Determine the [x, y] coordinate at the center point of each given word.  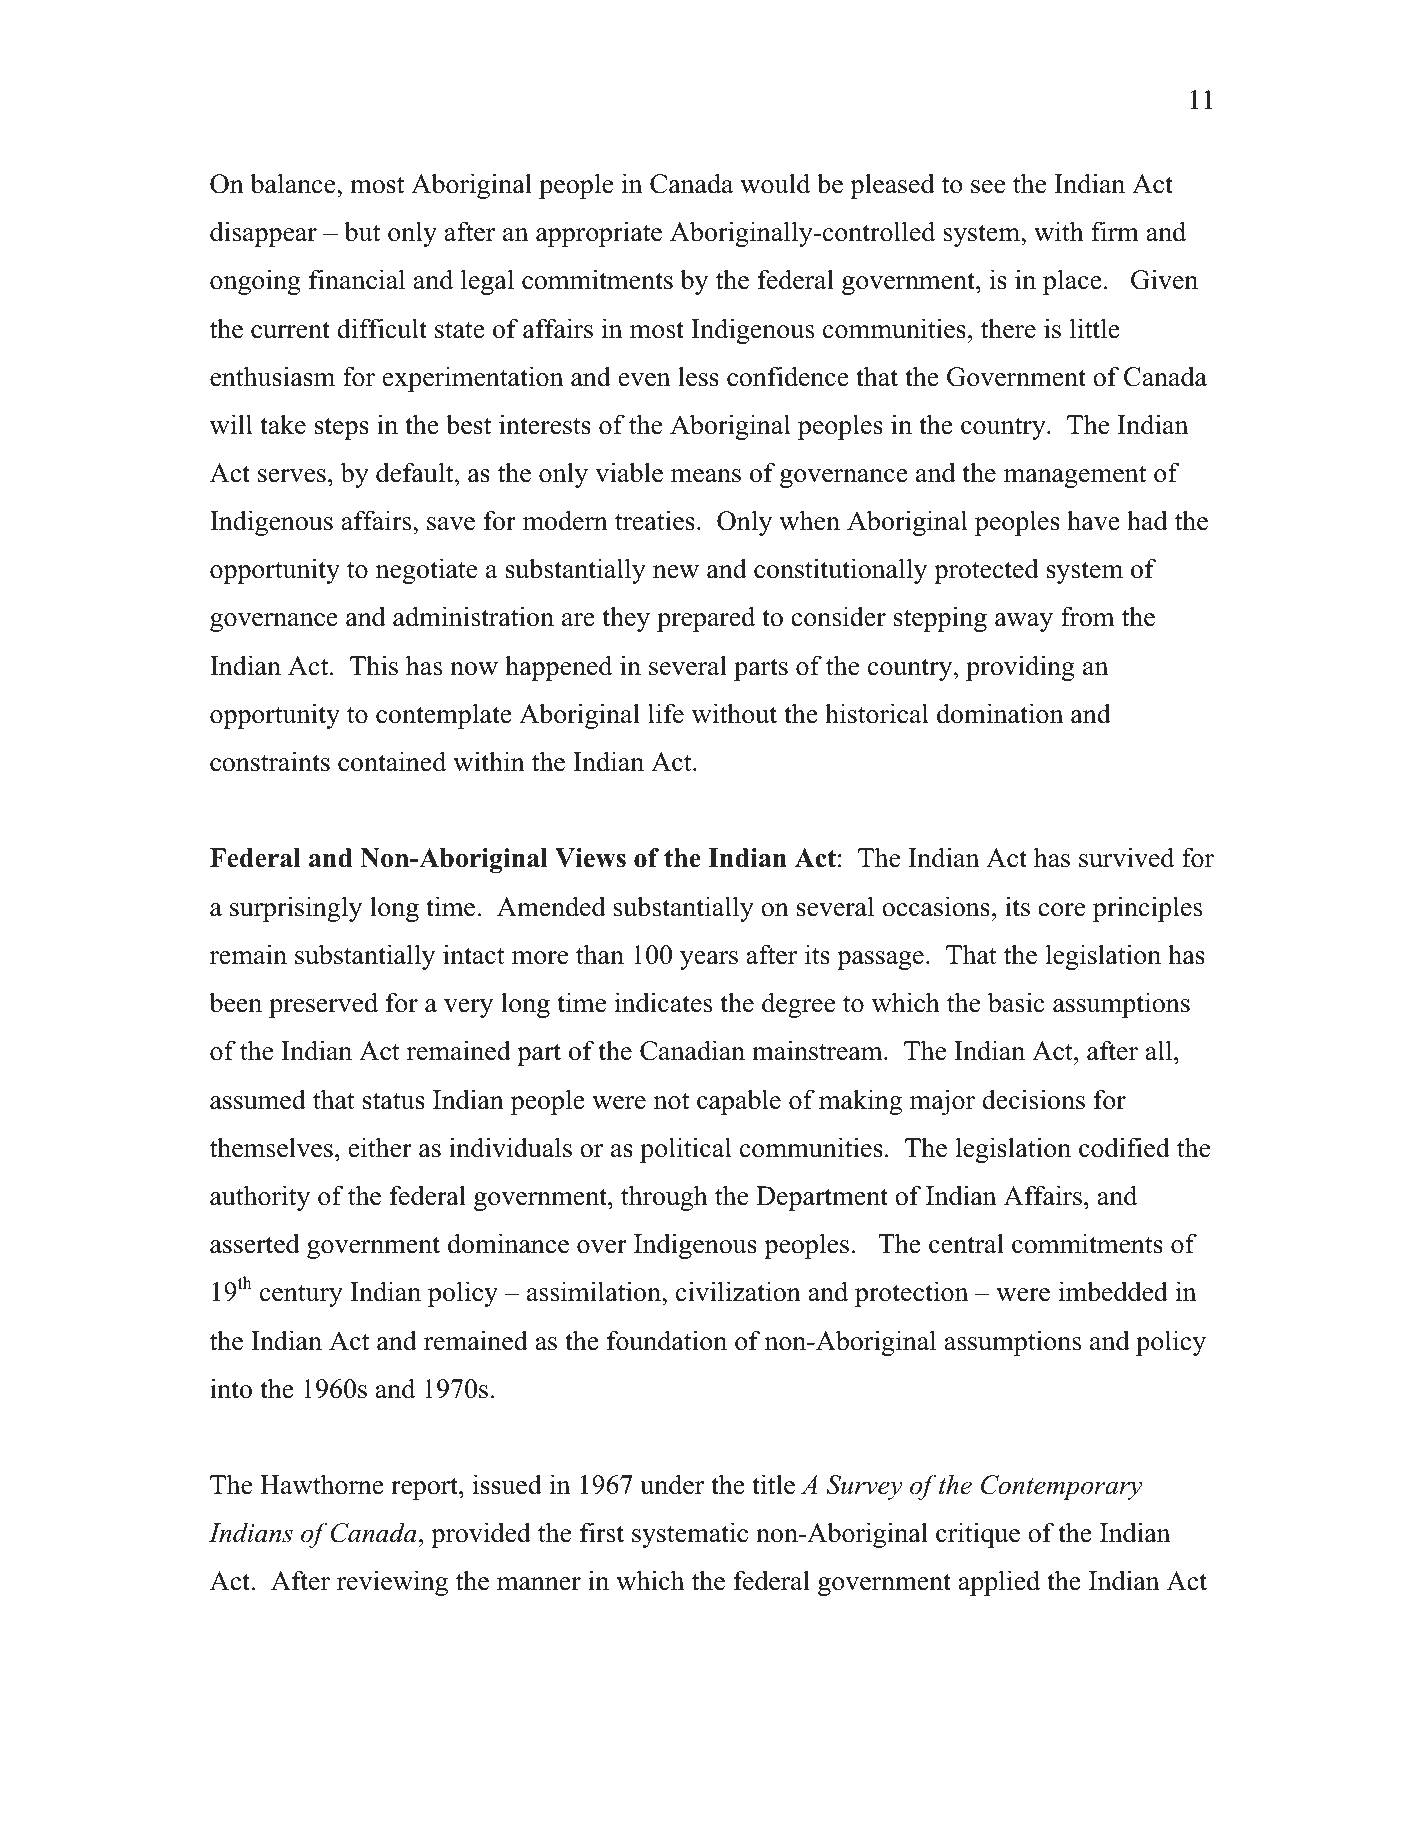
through [664, 1198]
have [1093, 520]
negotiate [426, 571]
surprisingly [296, 909]
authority [260, 1198]
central [966, 1243]
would [775, 183]
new [676, 572]
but [362, 231]
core [1061, 910]
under [672, 1484]
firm [1115, 231]
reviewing [392, 1583]
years [709, 960]
